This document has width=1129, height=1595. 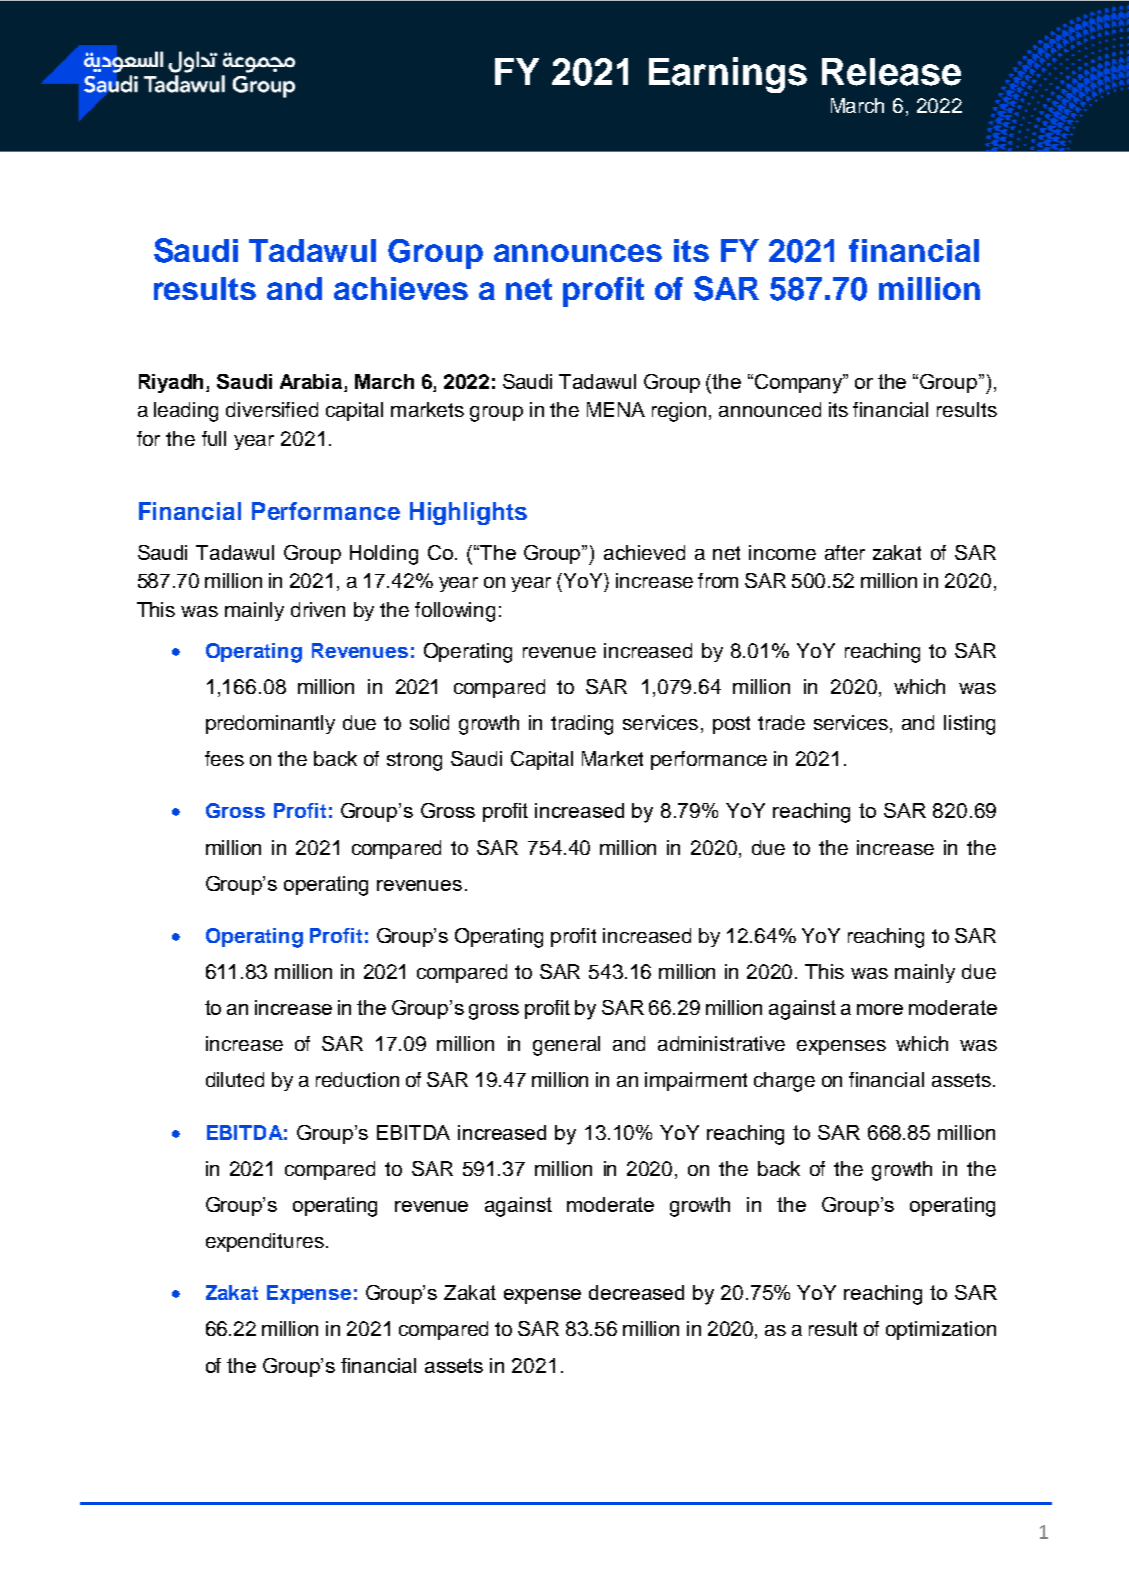 What do you see at coordinates (845, 552) in the document?
I see `after` at bounding box center [845, 552].
